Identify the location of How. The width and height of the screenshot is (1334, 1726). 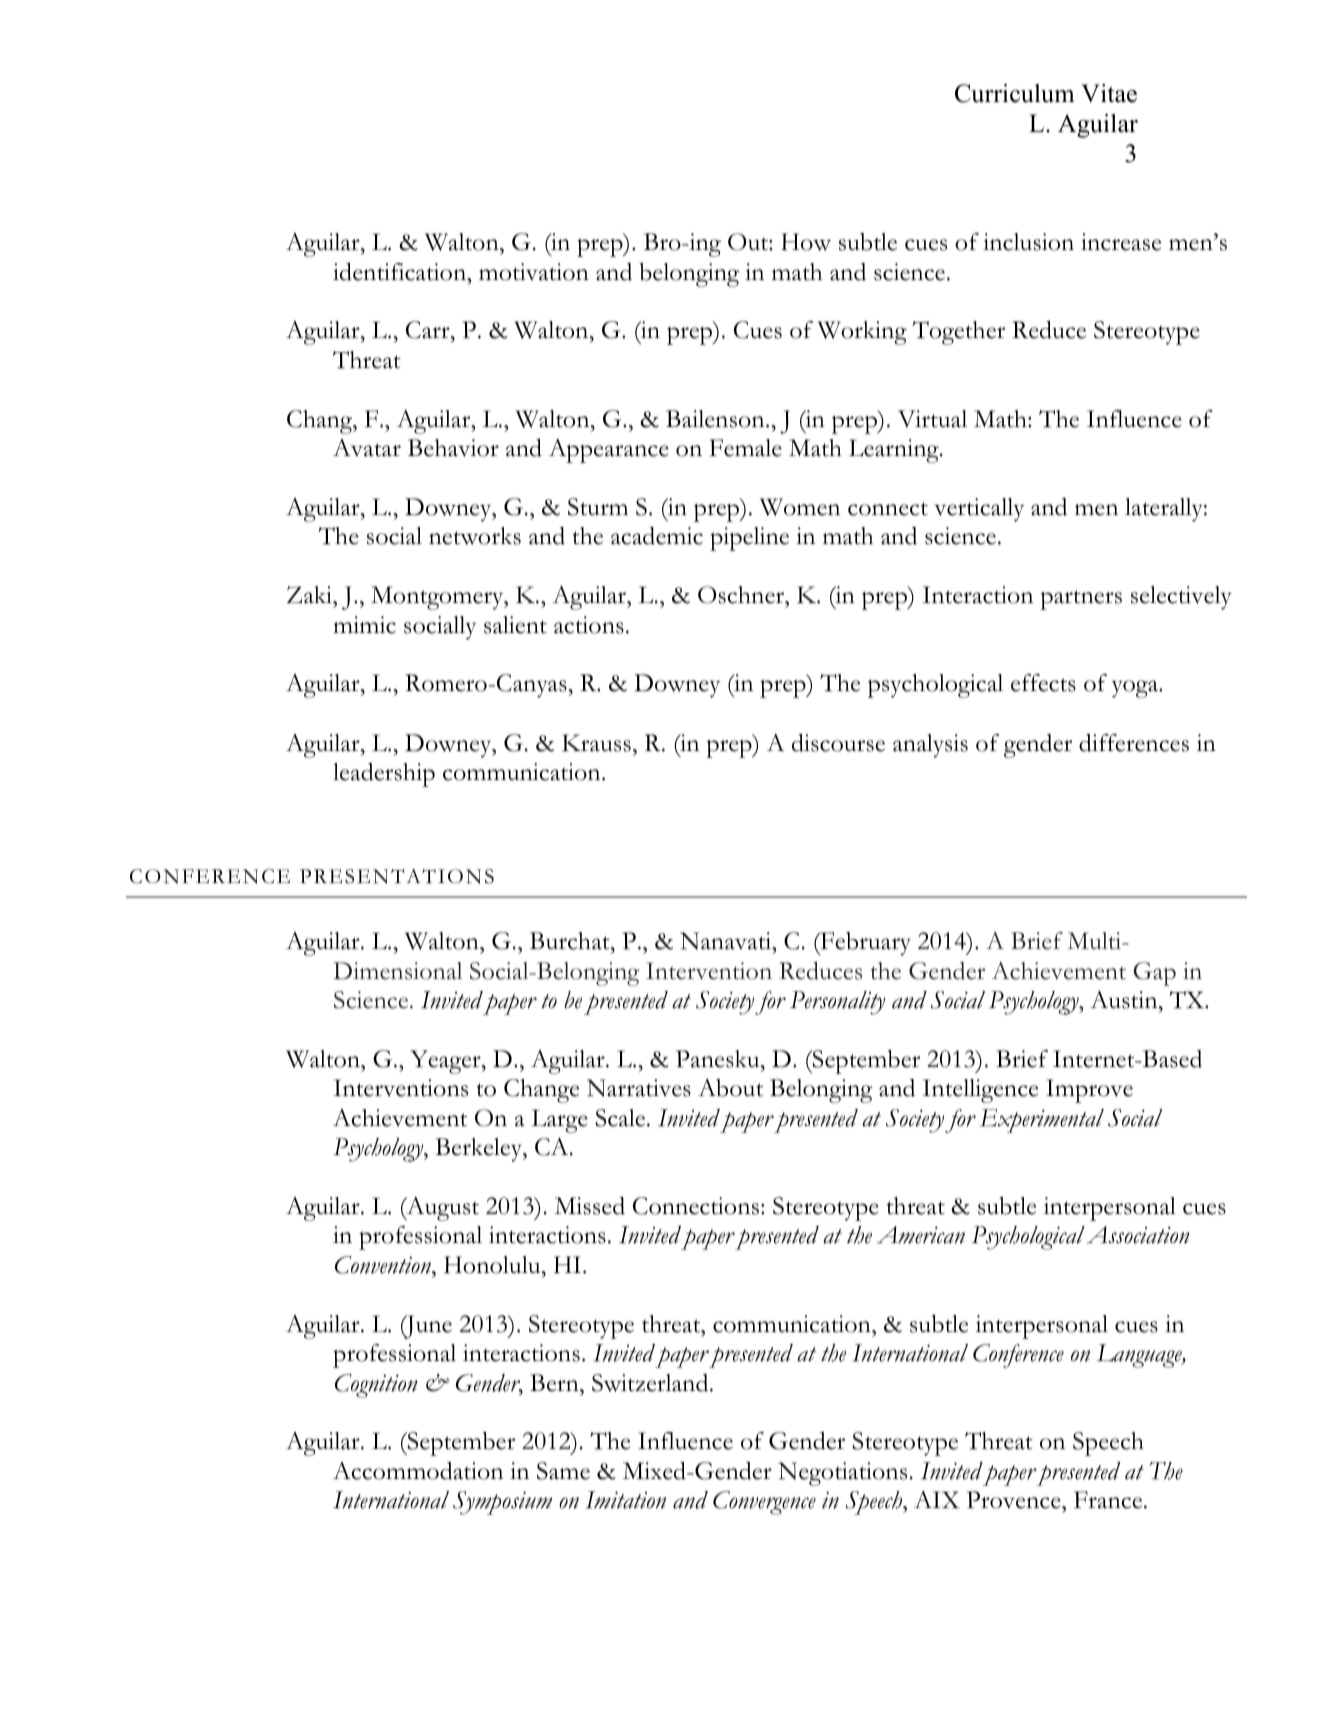
(806, 242).
